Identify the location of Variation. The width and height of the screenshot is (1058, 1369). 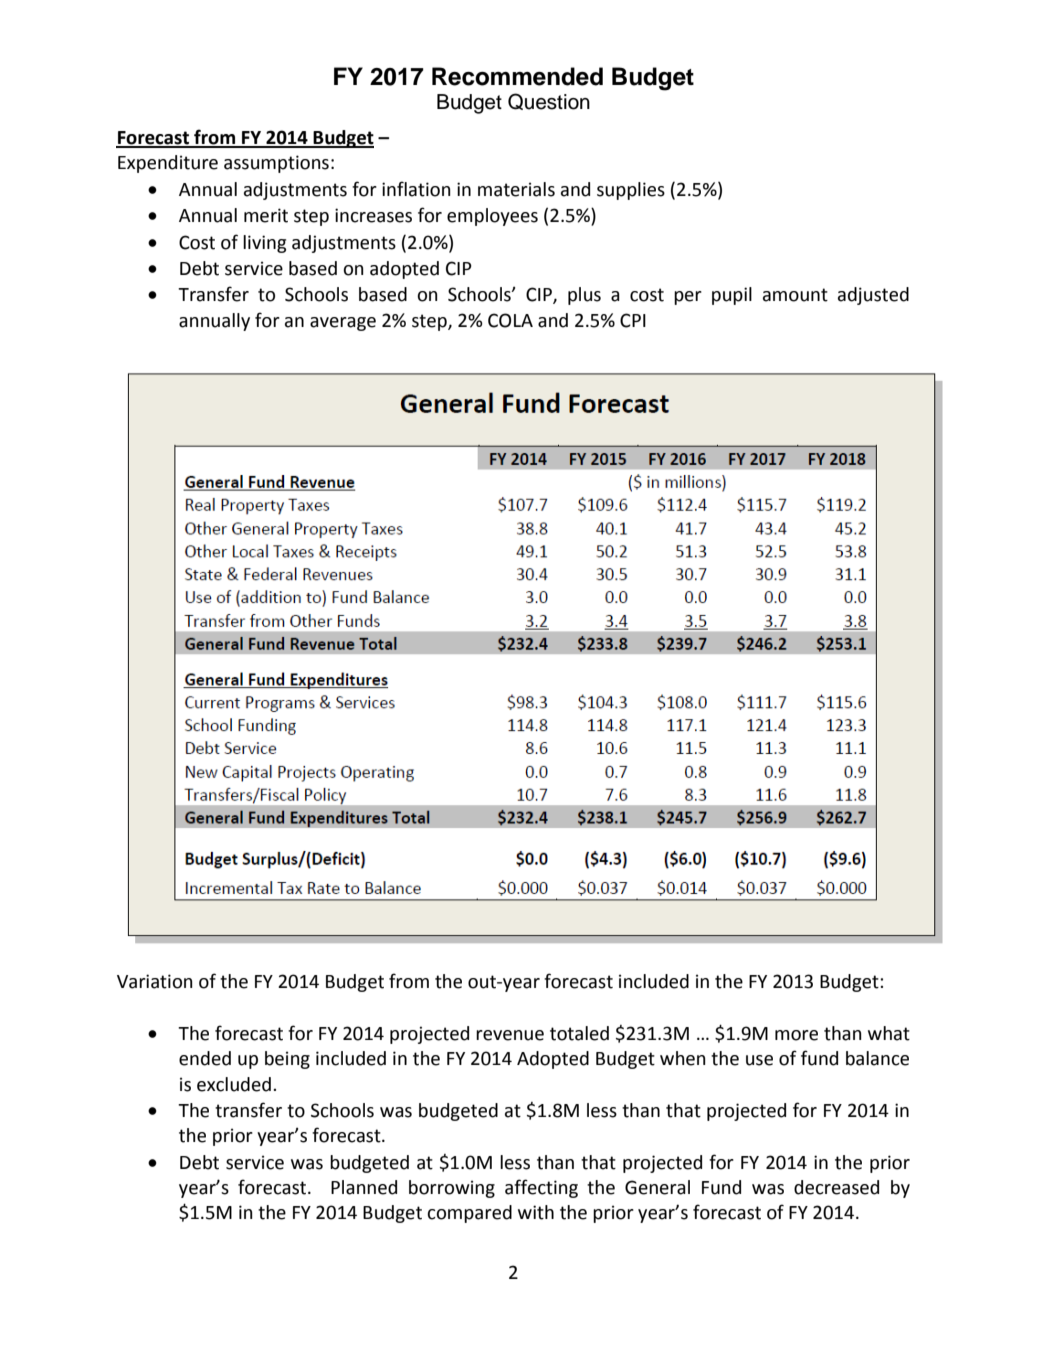
(155, 981).
